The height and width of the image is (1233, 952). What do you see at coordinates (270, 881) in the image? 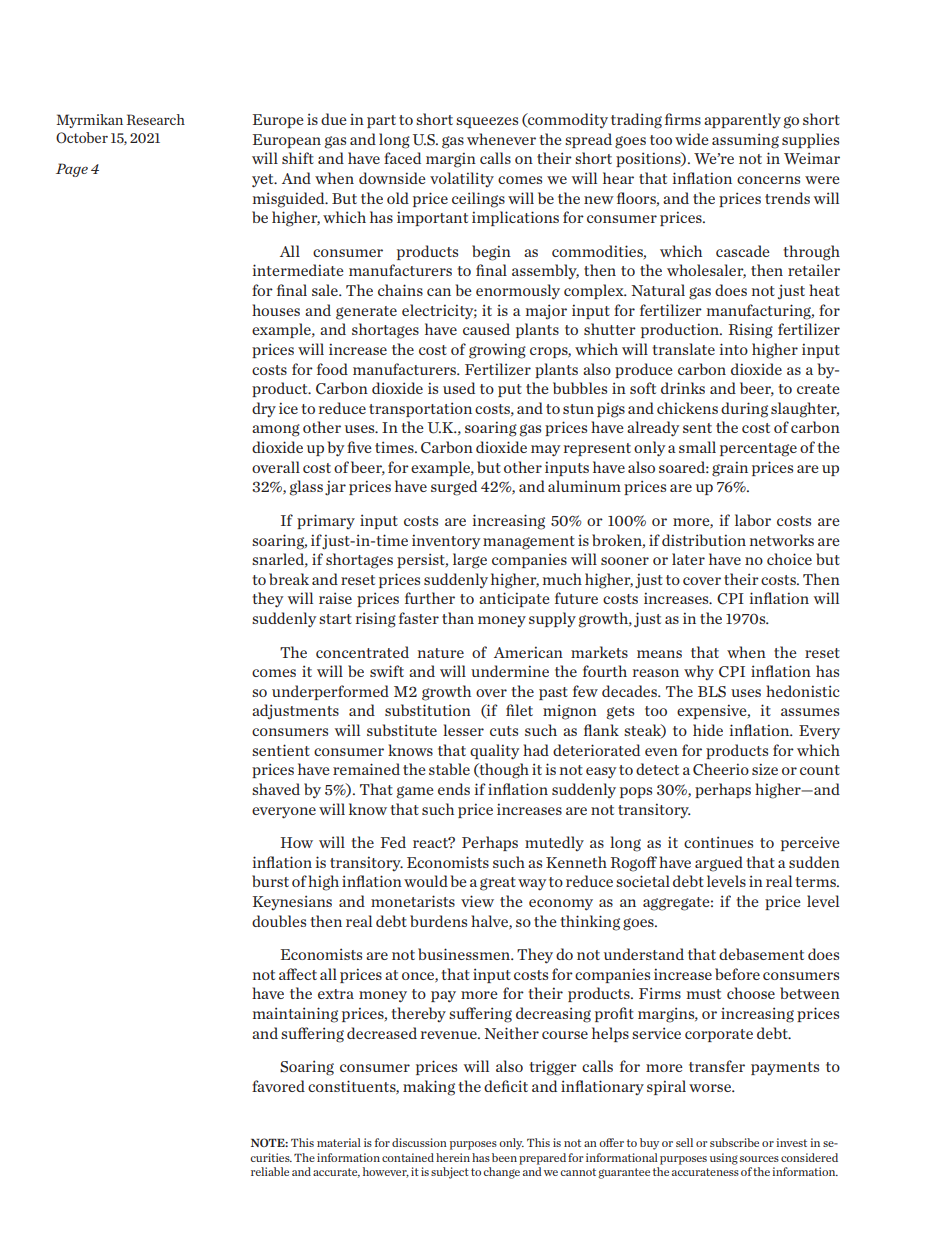
I see `burst` at bounding box center [270, 881].
